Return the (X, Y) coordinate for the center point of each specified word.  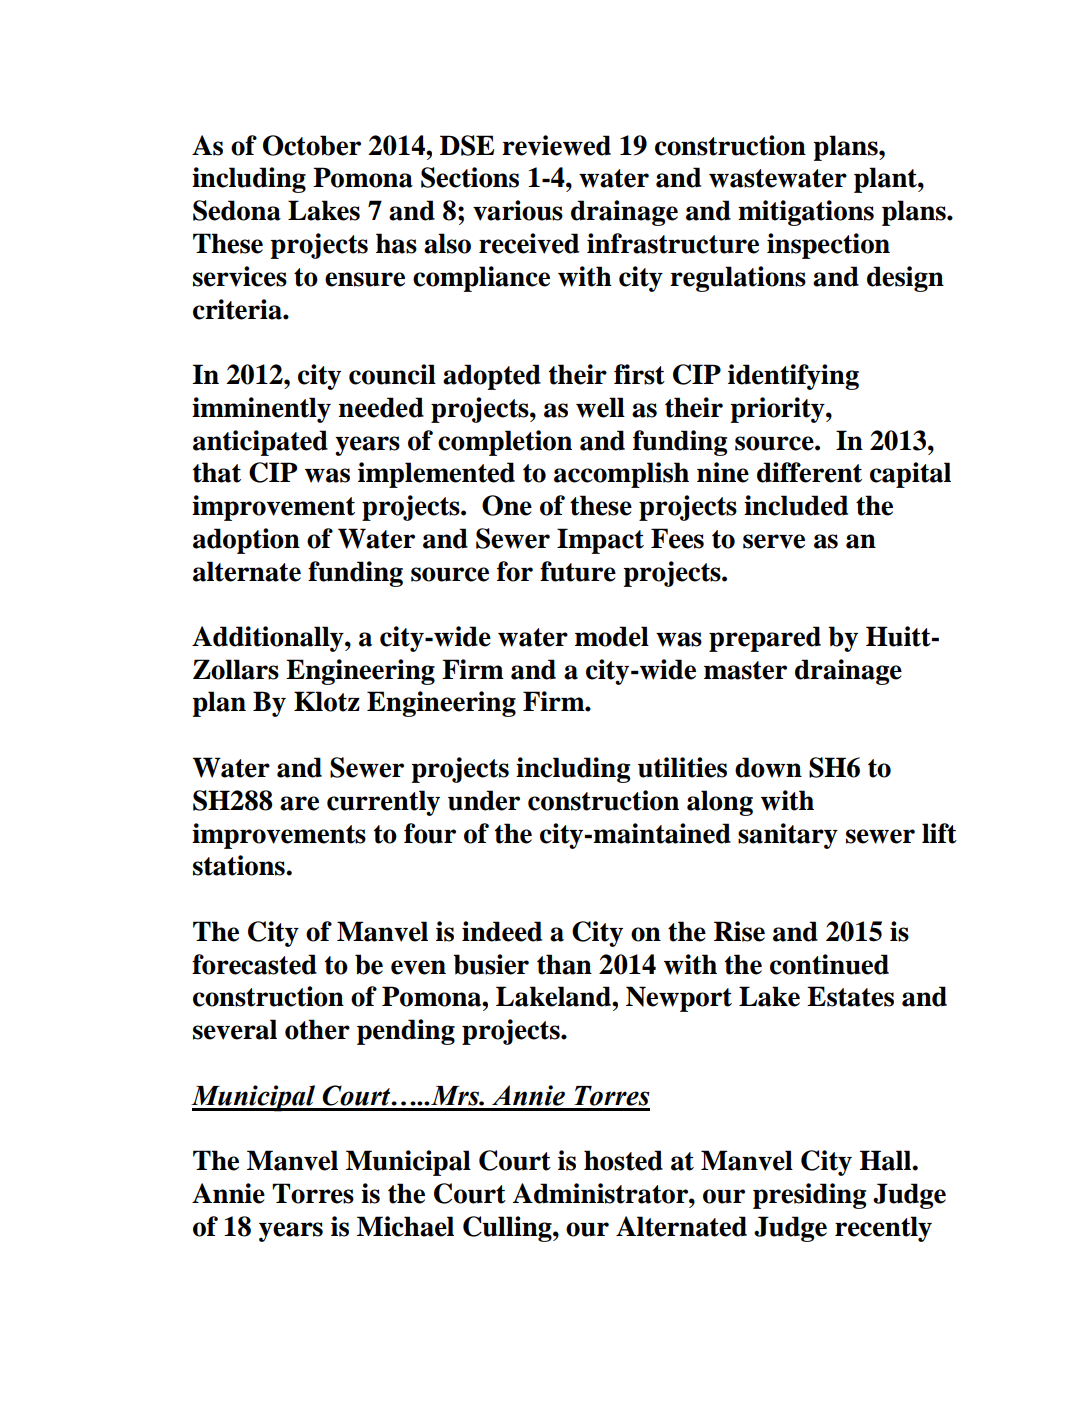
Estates (850, 996)
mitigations (806, 213)
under (484, 800)
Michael (405, 1226)
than (564, 964)
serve (774, 541)
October (312, 145)
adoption (246, 541)
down (768, 767)
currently (383, 803)
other (317, 1029)
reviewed (556, 145)
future (578, 571)
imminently (261, 410)
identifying (793, 377)
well (600, 407)
